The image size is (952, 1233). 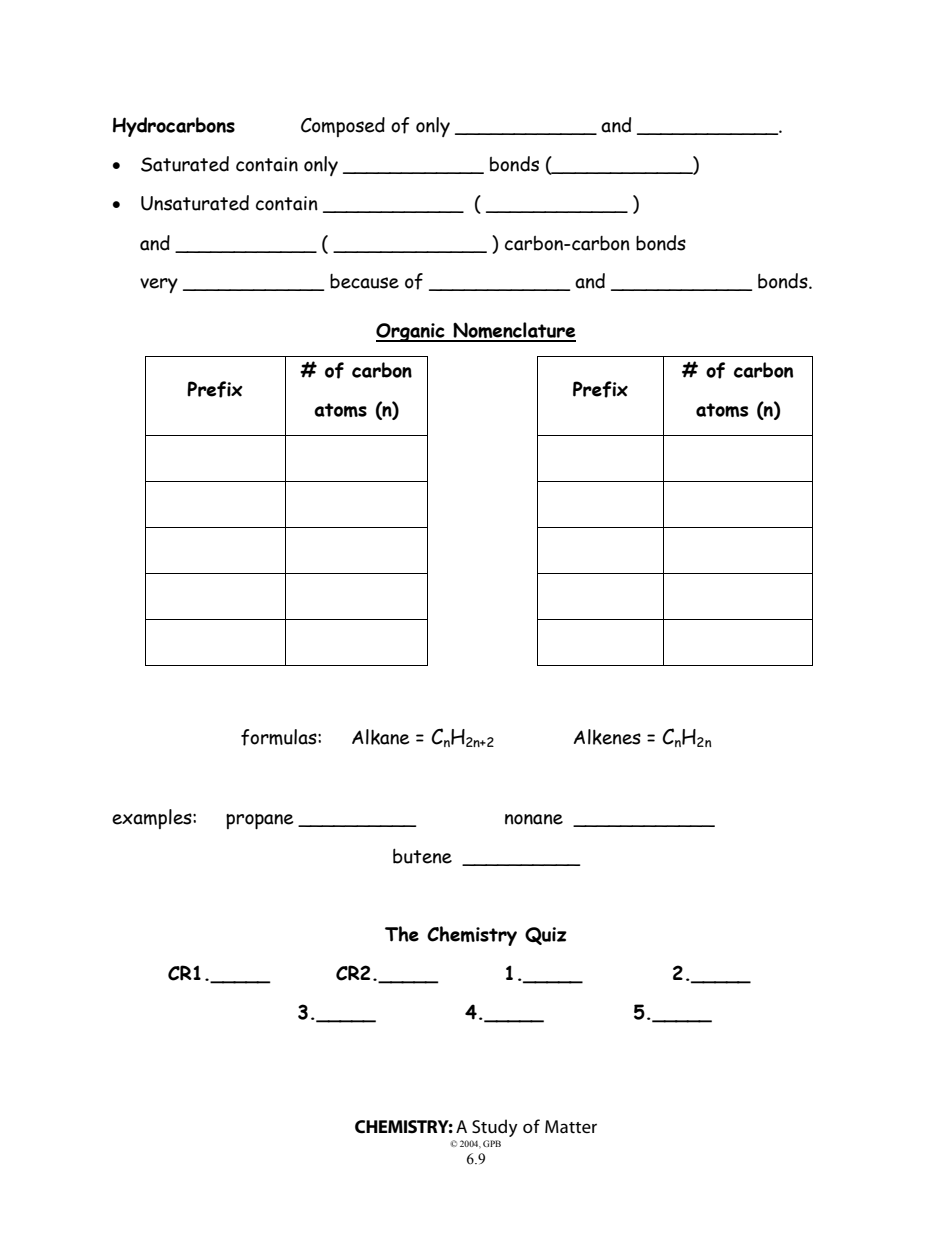 I want to click on The, so click(x=402, y=934).
